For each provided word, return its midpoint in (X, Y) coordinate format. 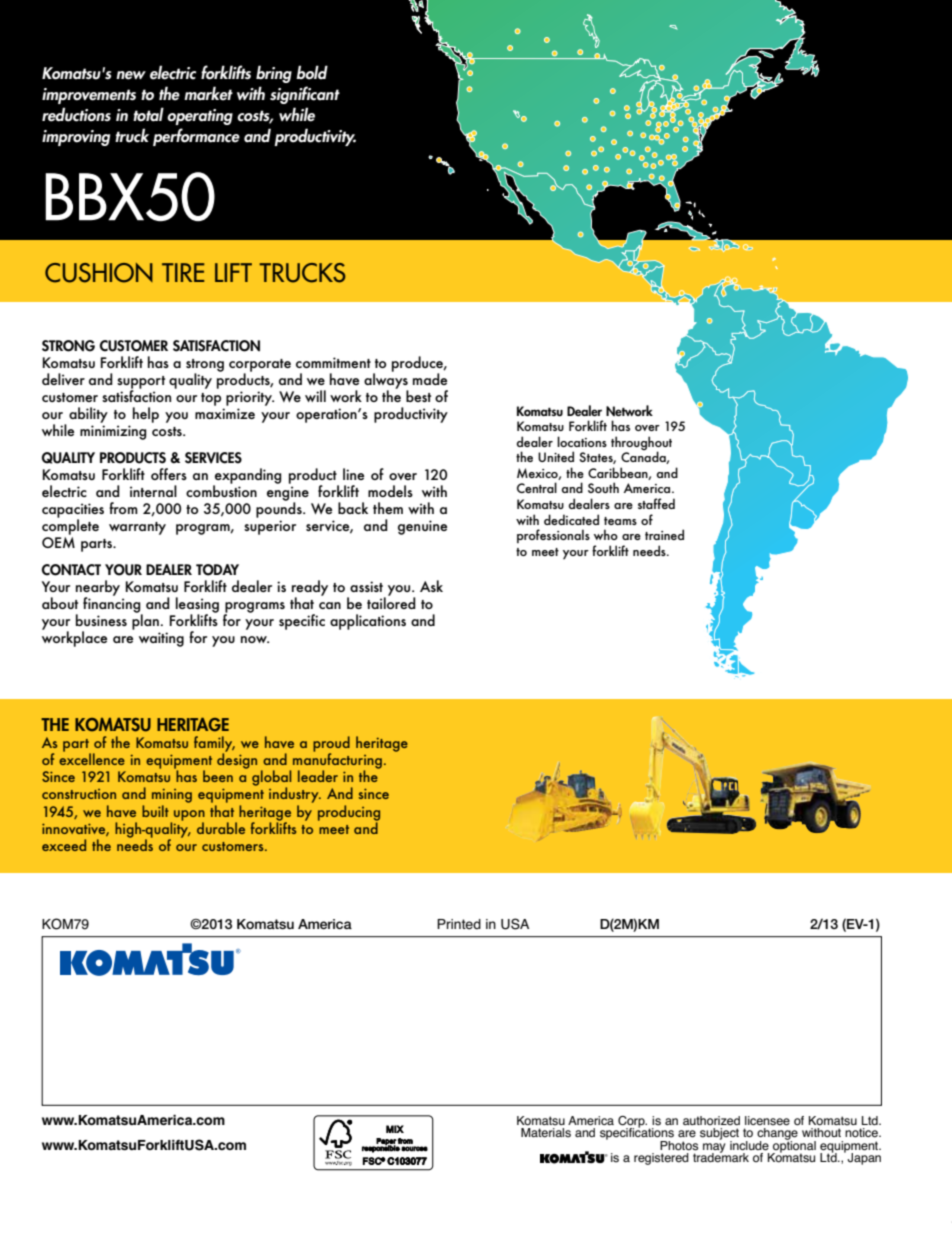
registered (661, 1159)
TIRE (183, 272)
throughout (641, 444)
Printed (459, 924)
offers (169, 474)
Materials (546, 1133)
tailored (391, 602)
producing (349, 814)
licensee (767, 1121)
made (430, 379)
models (390, 491)
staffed (656, 503)
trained (664, 534)
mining (172, 797)
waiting (161, 639)
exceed (64, 845)
